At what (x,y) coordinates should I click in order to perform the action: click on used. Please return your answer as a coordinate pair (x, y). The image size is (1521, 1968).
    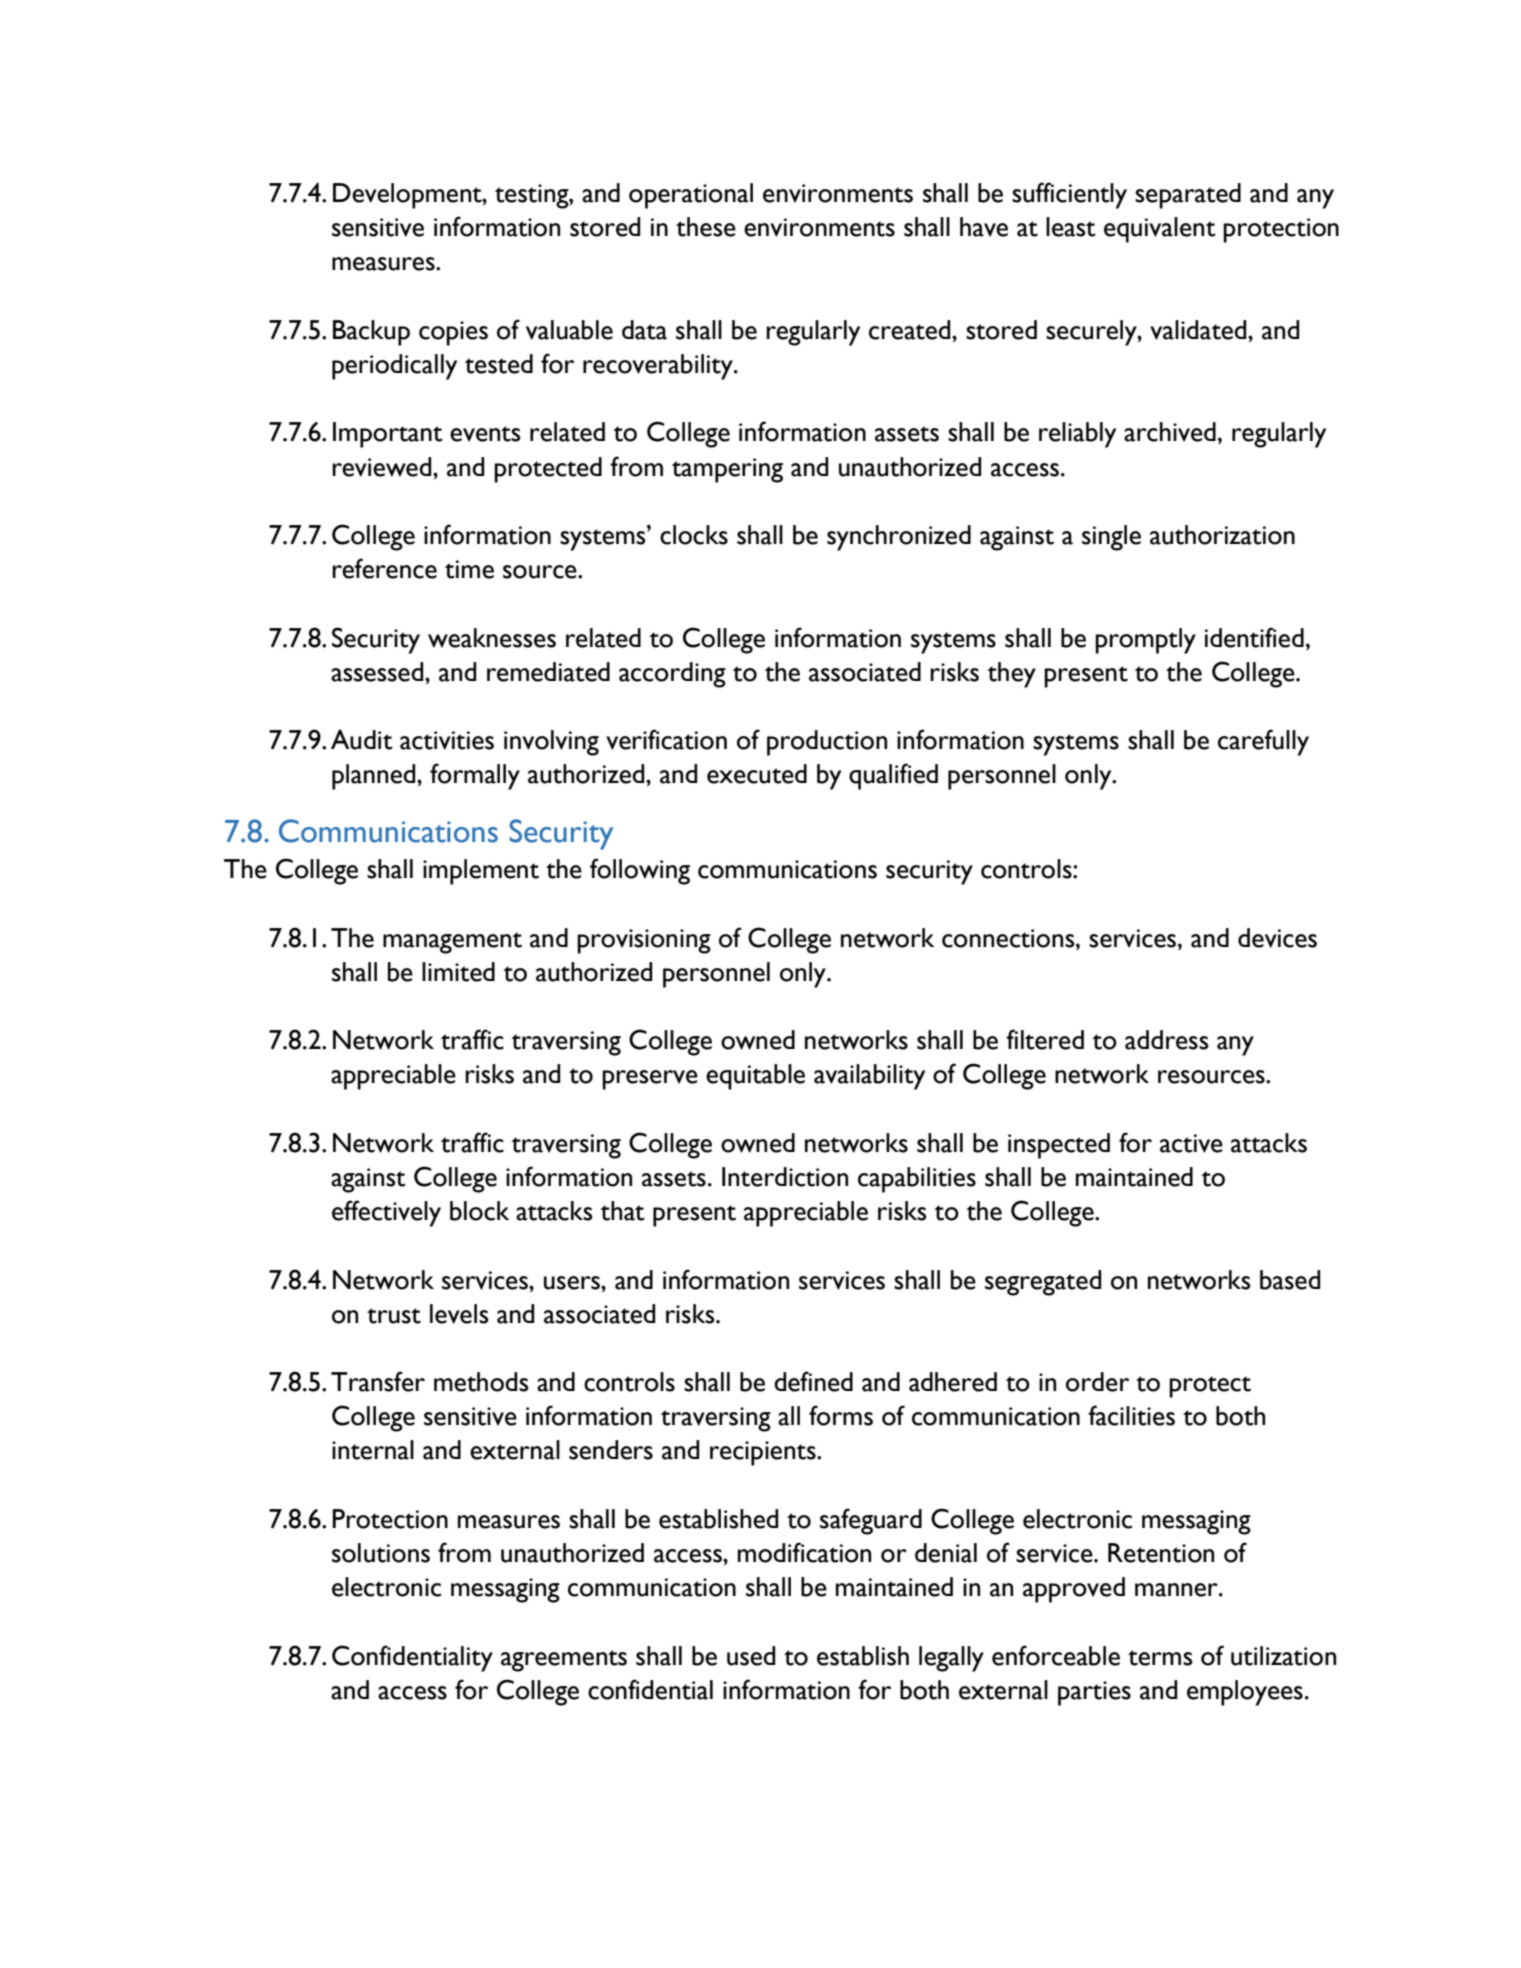
    Looking at the image, I should click on (751, 1656).
